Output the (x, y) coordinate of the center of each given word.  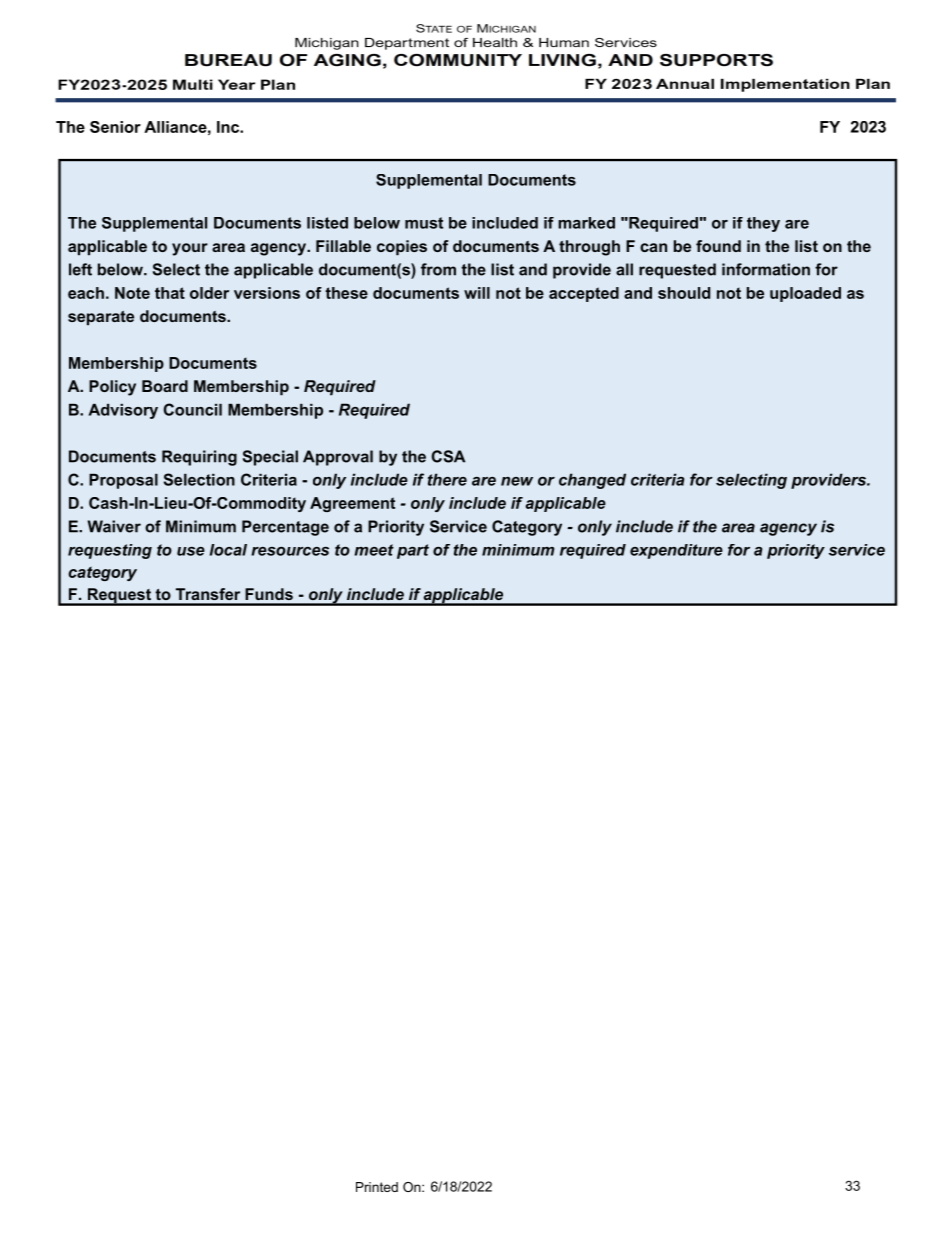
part (413, 551)
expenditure (676, 551)
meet (374, 550)
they (763, 224)
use (191, 551)
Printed (377, 1187)
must (424, 223)
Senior (115, 127)
